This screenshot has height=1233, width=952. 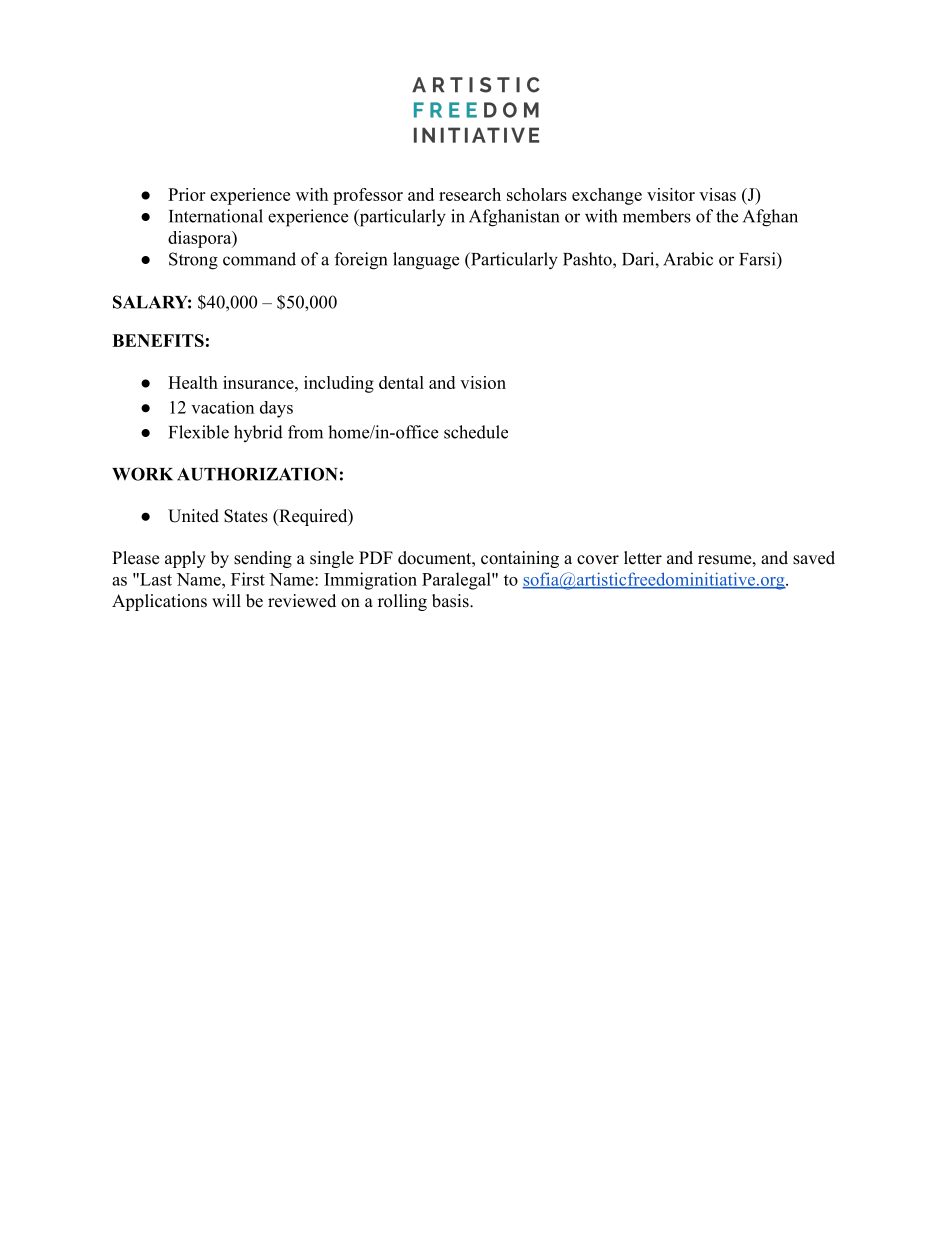 I want to click on United, so click(x=193, y=516).
